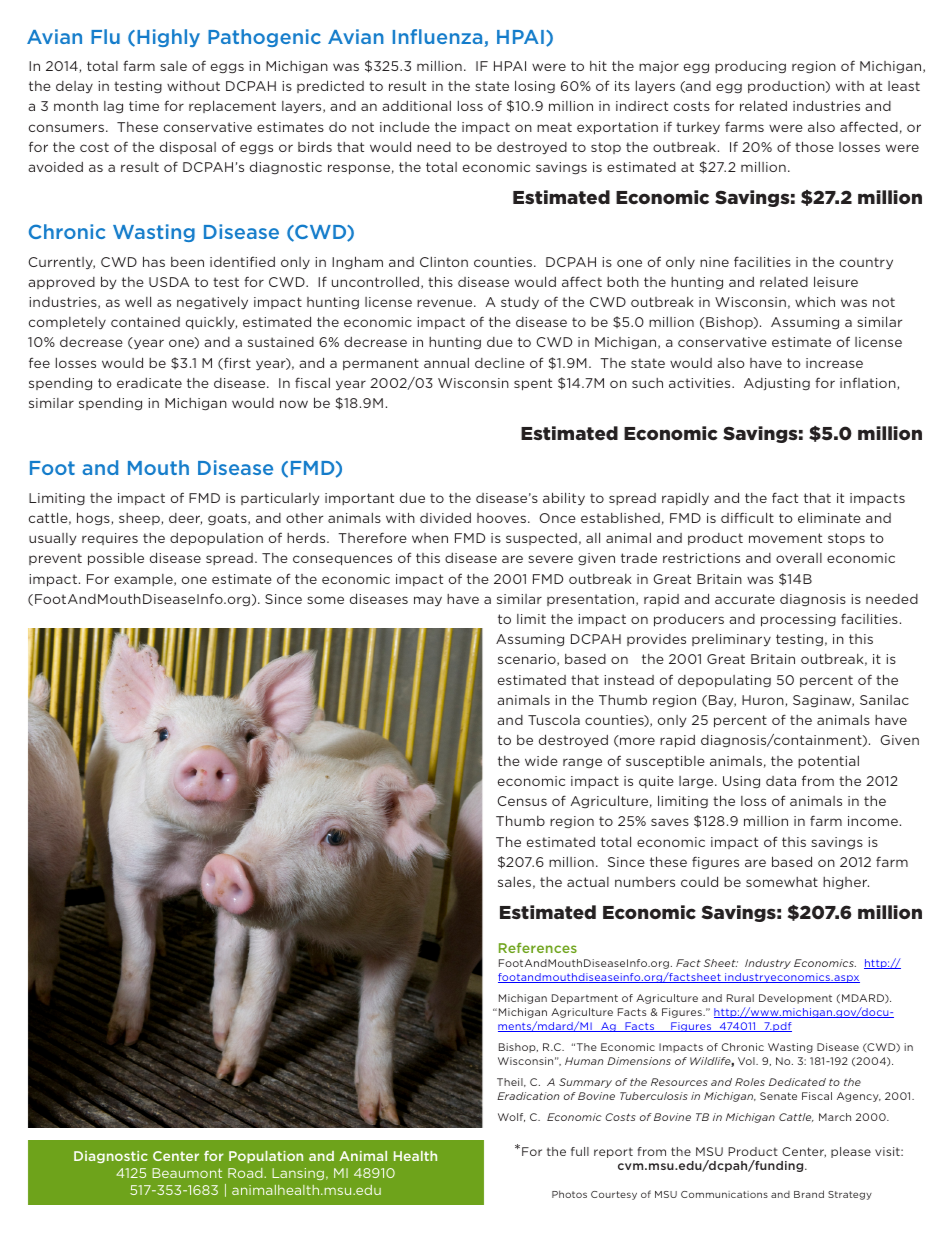 This image has height=1233, width=952. Describe the element at coordinates (750, 67) in the image. I see `producing` at that location.
